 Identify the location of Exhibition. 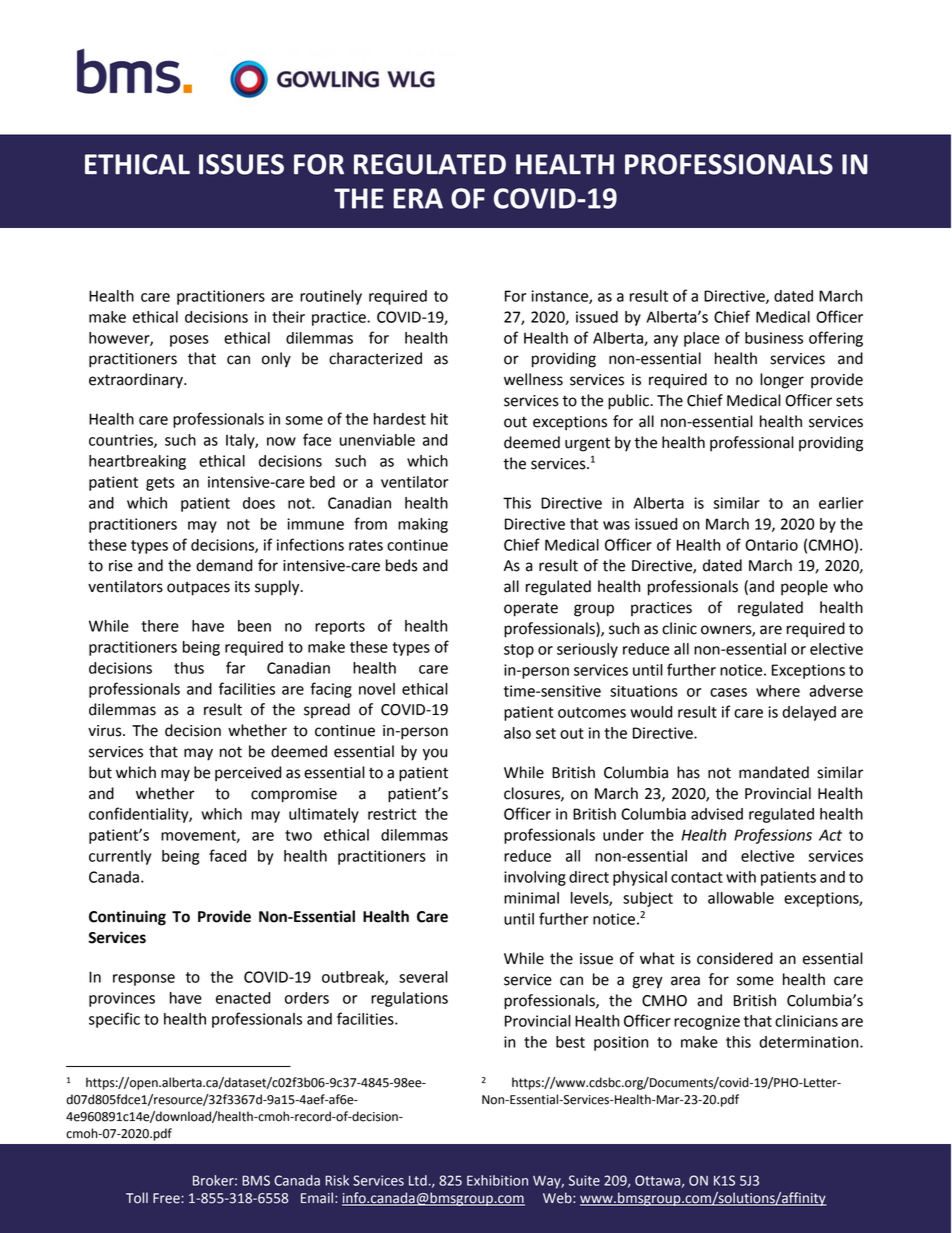
(497, 1180).
